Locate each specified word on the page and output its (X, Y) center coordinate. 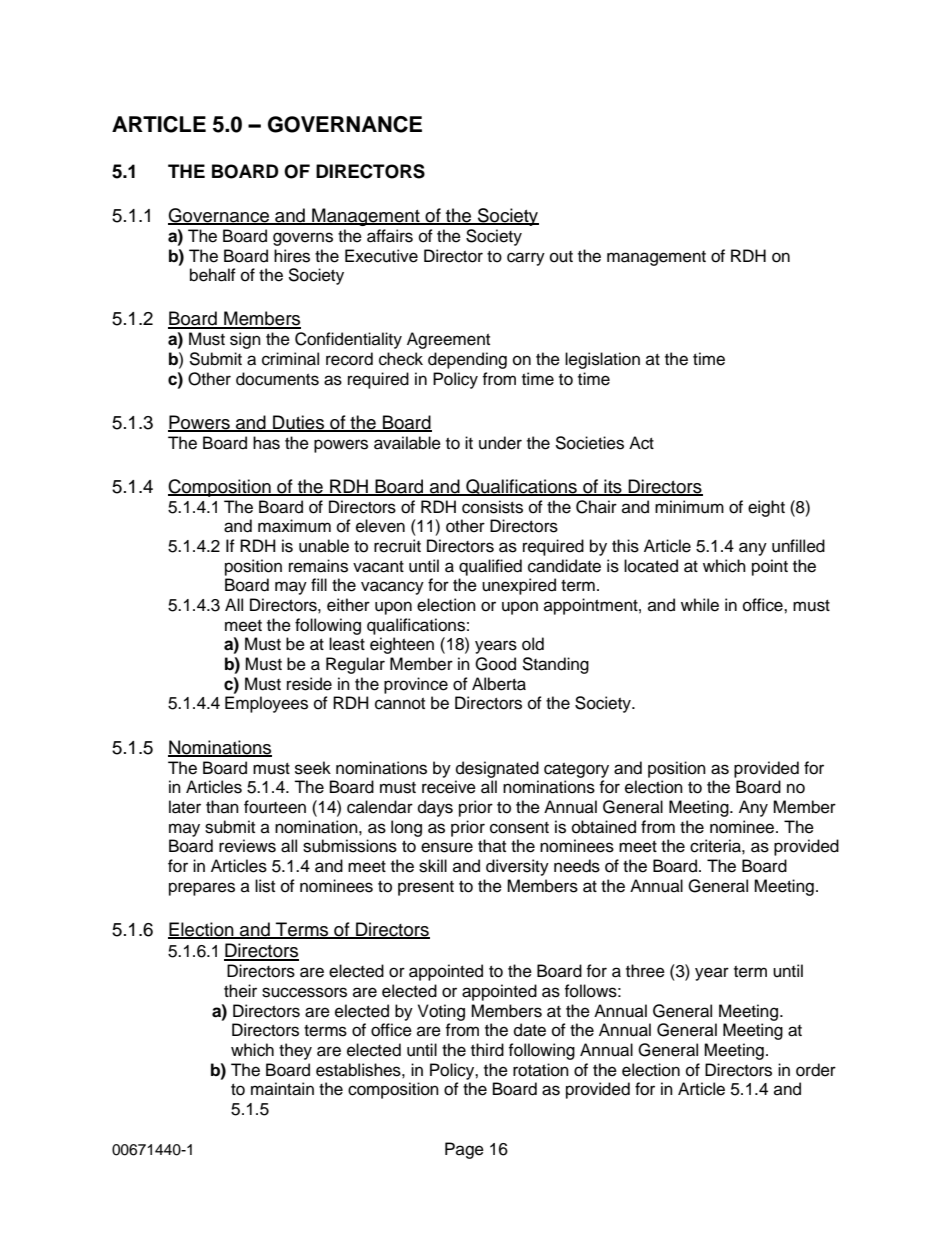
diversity (517, 867)
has (266, 443)
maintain (282, 1089)
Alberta (499, 684)
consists (492, 507)
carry (526, 259)
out (561, 257)
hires (292, 256)
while (700, 605)
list (265, 886)
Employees (266, 704)
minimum (689, 507)
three (645, 971)
